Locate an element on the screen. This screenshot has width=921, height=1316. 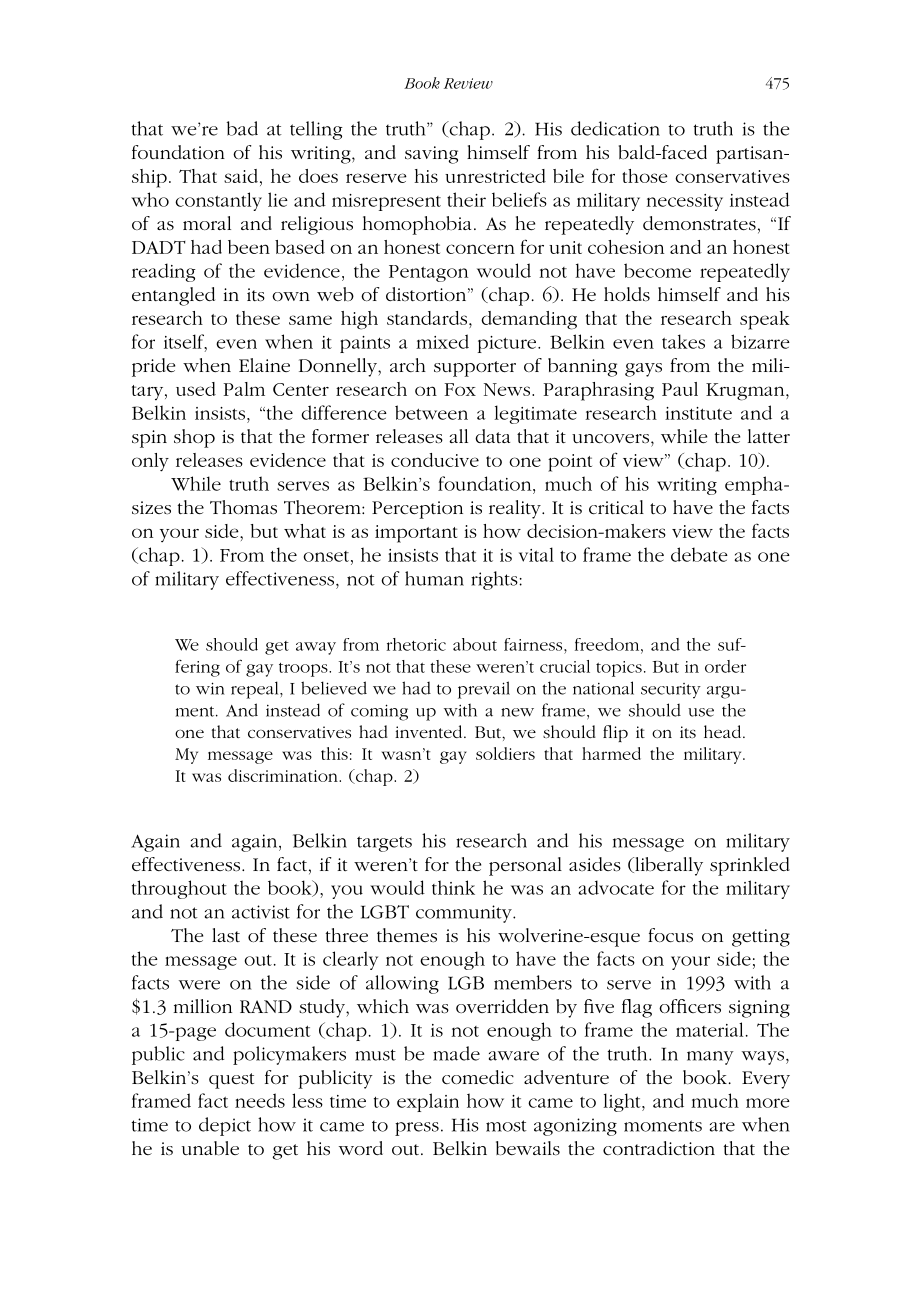
said is located at coordinates (241, 176).
